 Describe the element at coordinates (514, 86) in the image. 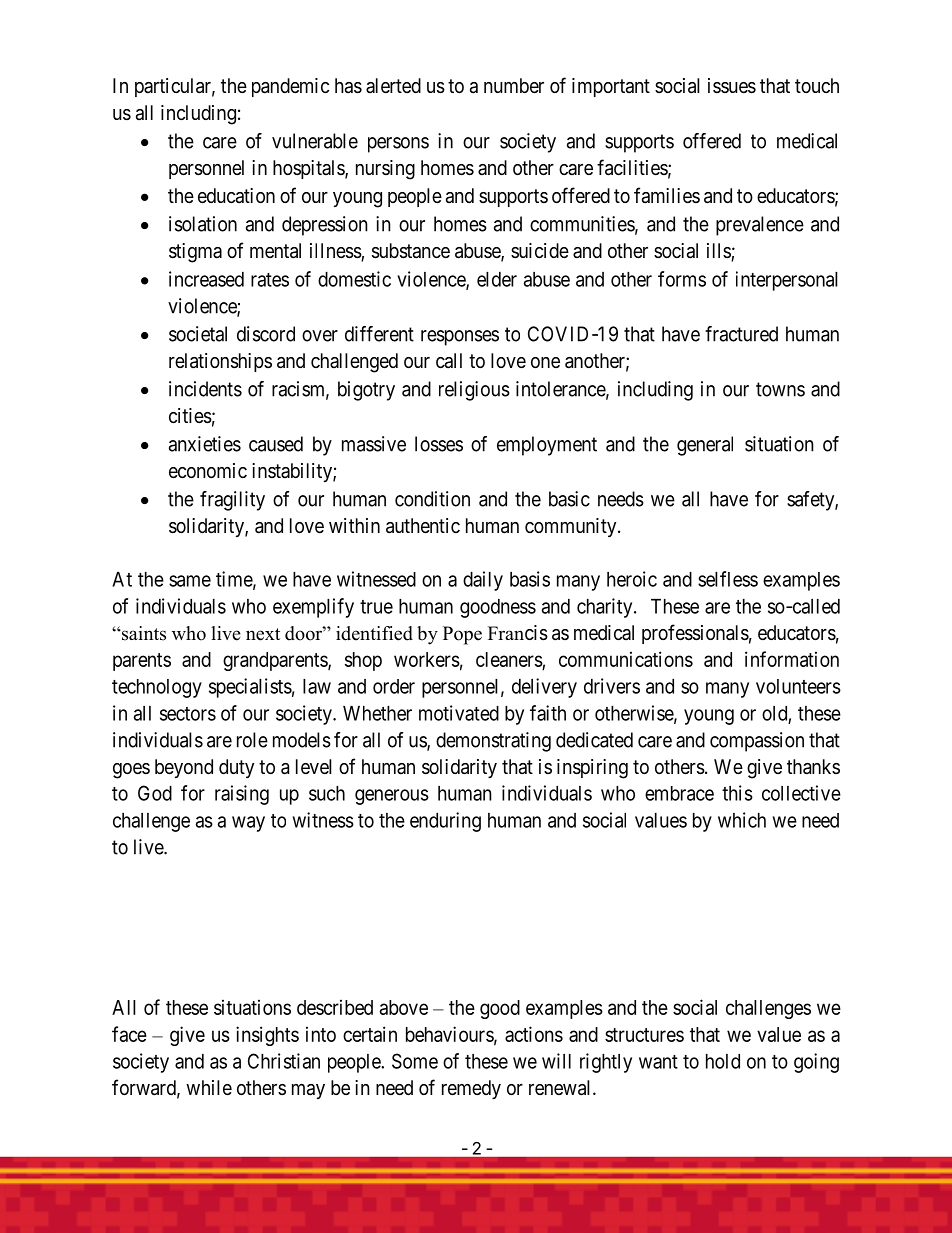

I see `number` at that location.
